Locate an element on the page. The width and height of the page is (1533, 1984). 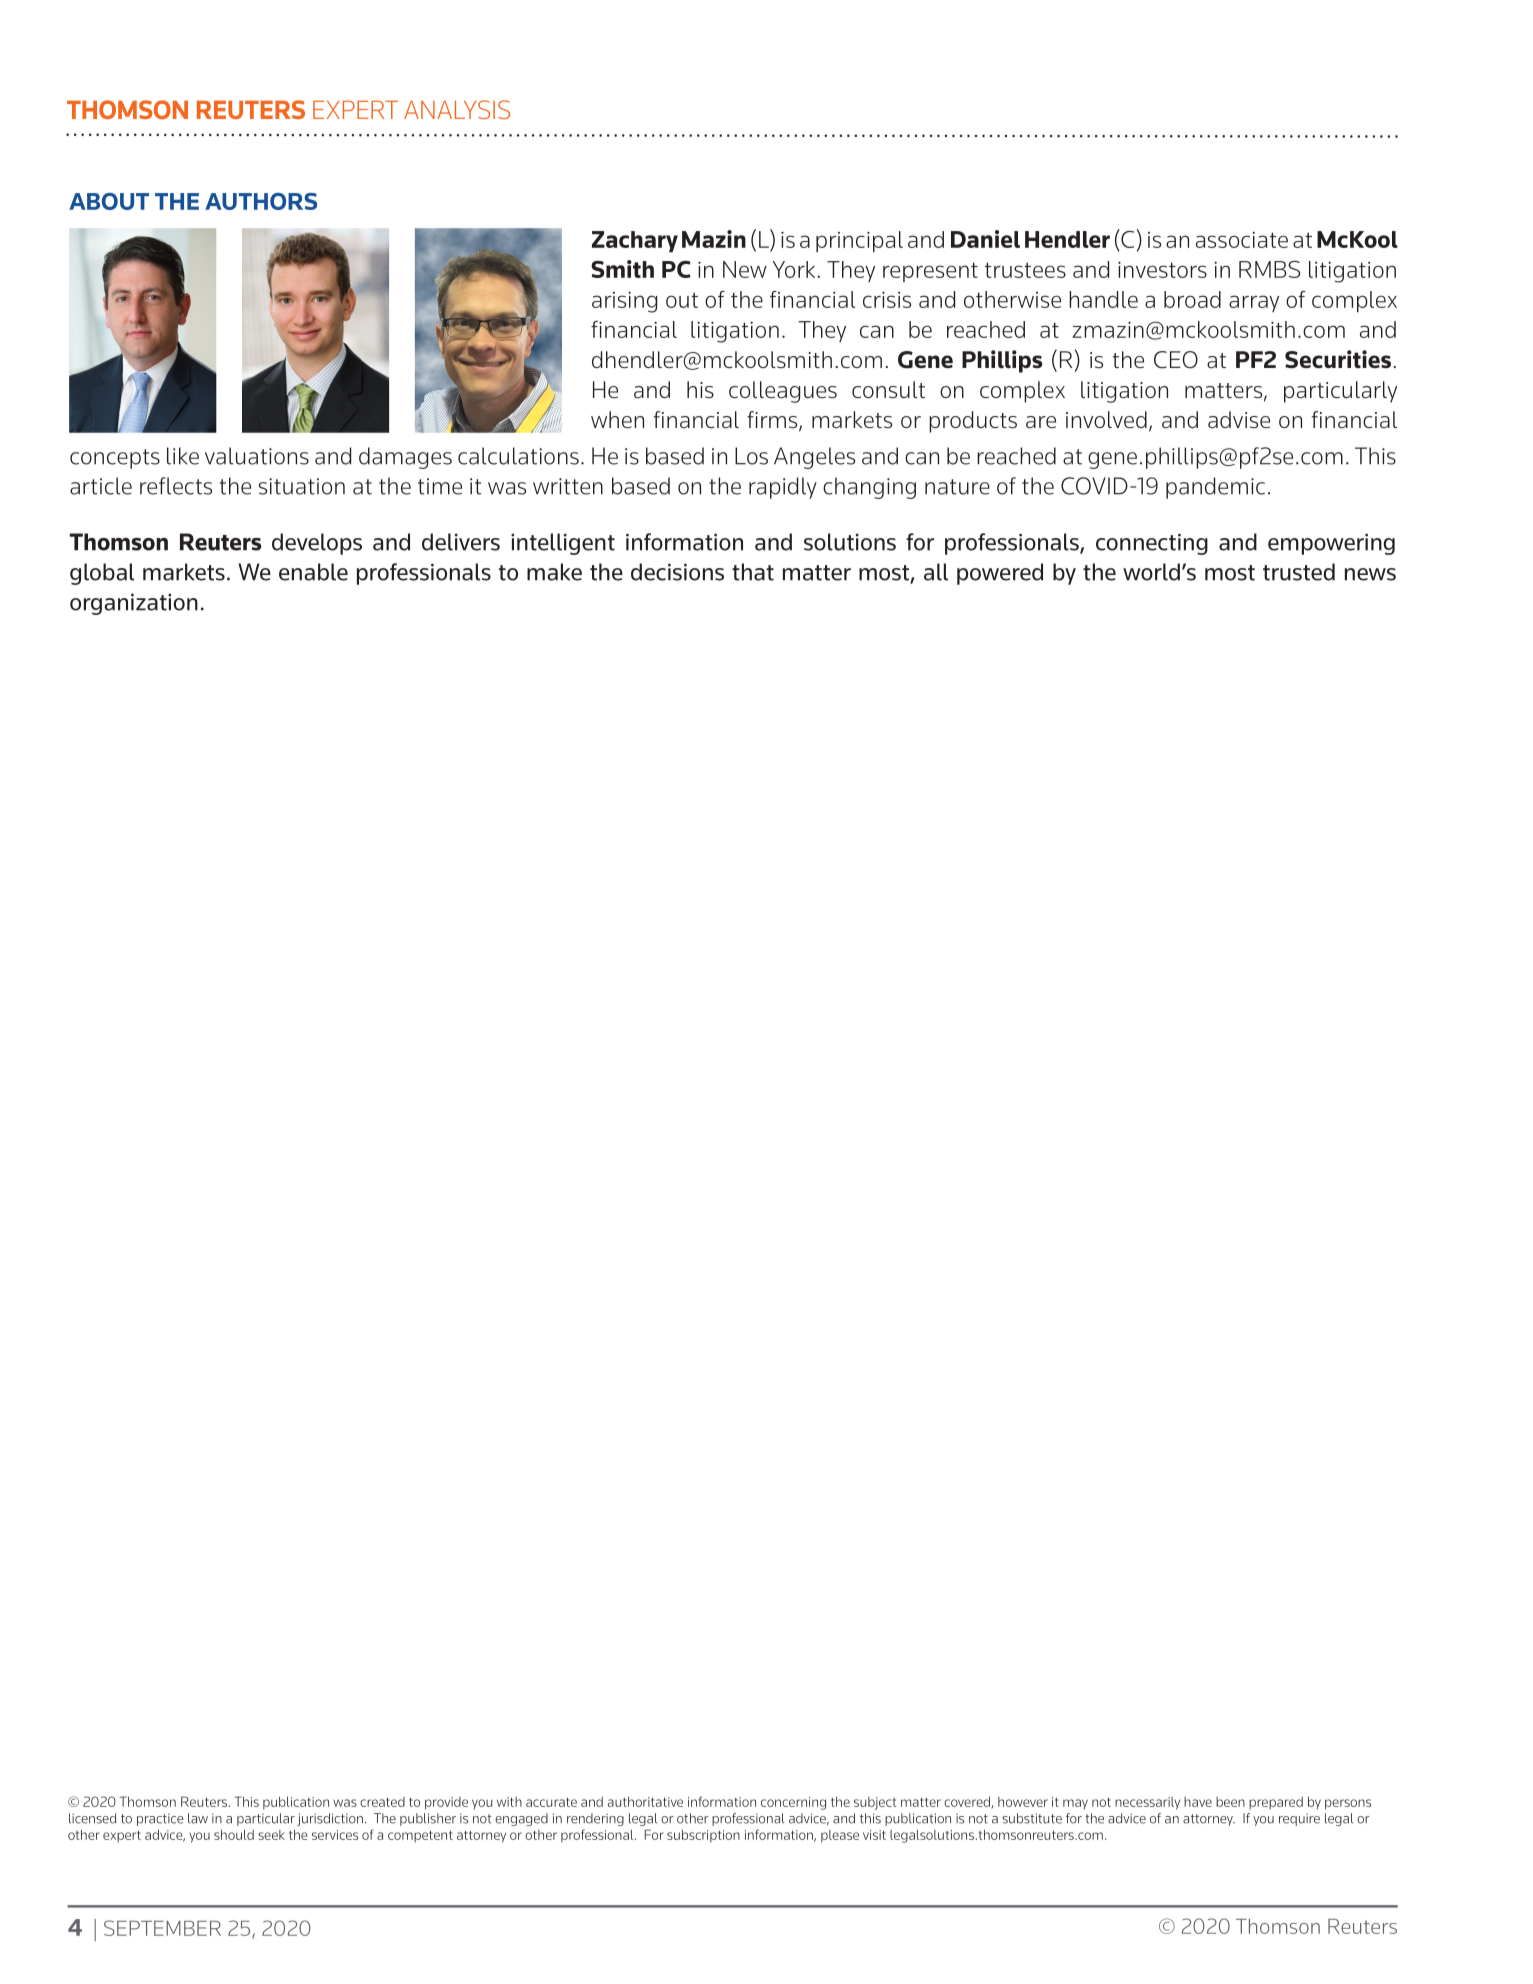
decisions is located at coordinates (677, 572).
